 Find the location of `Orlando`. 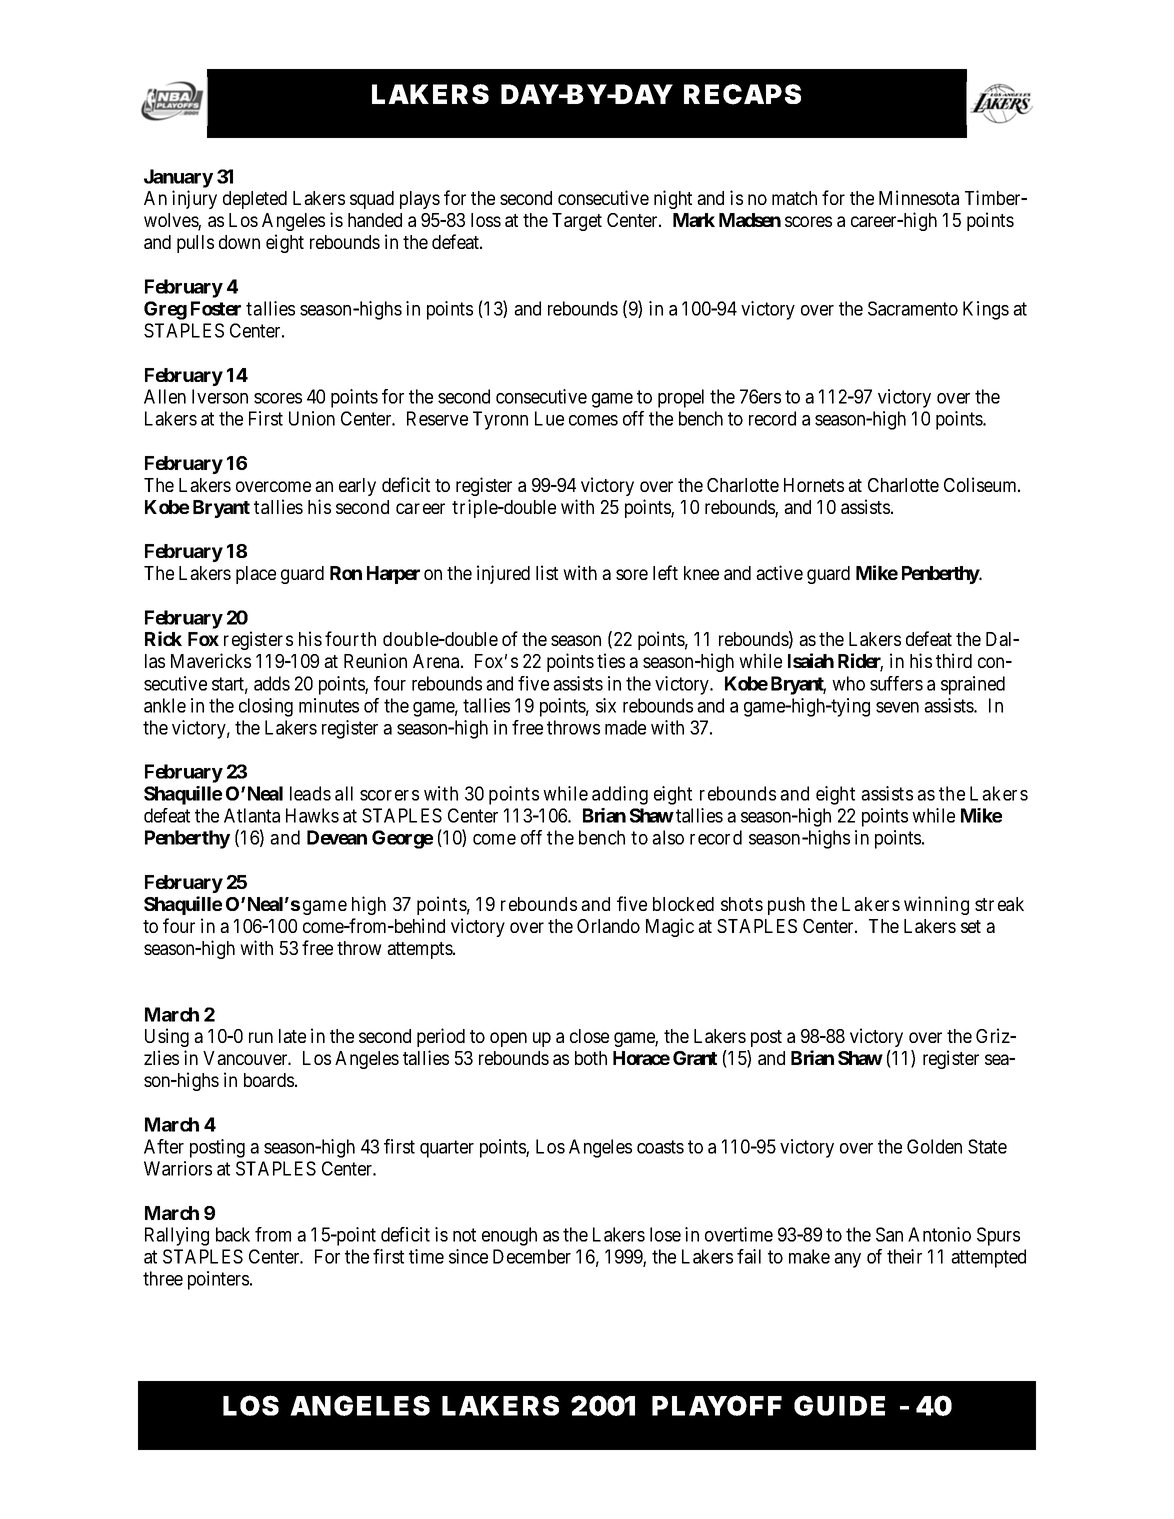

Orlando is located at coordinates (608, 926).
